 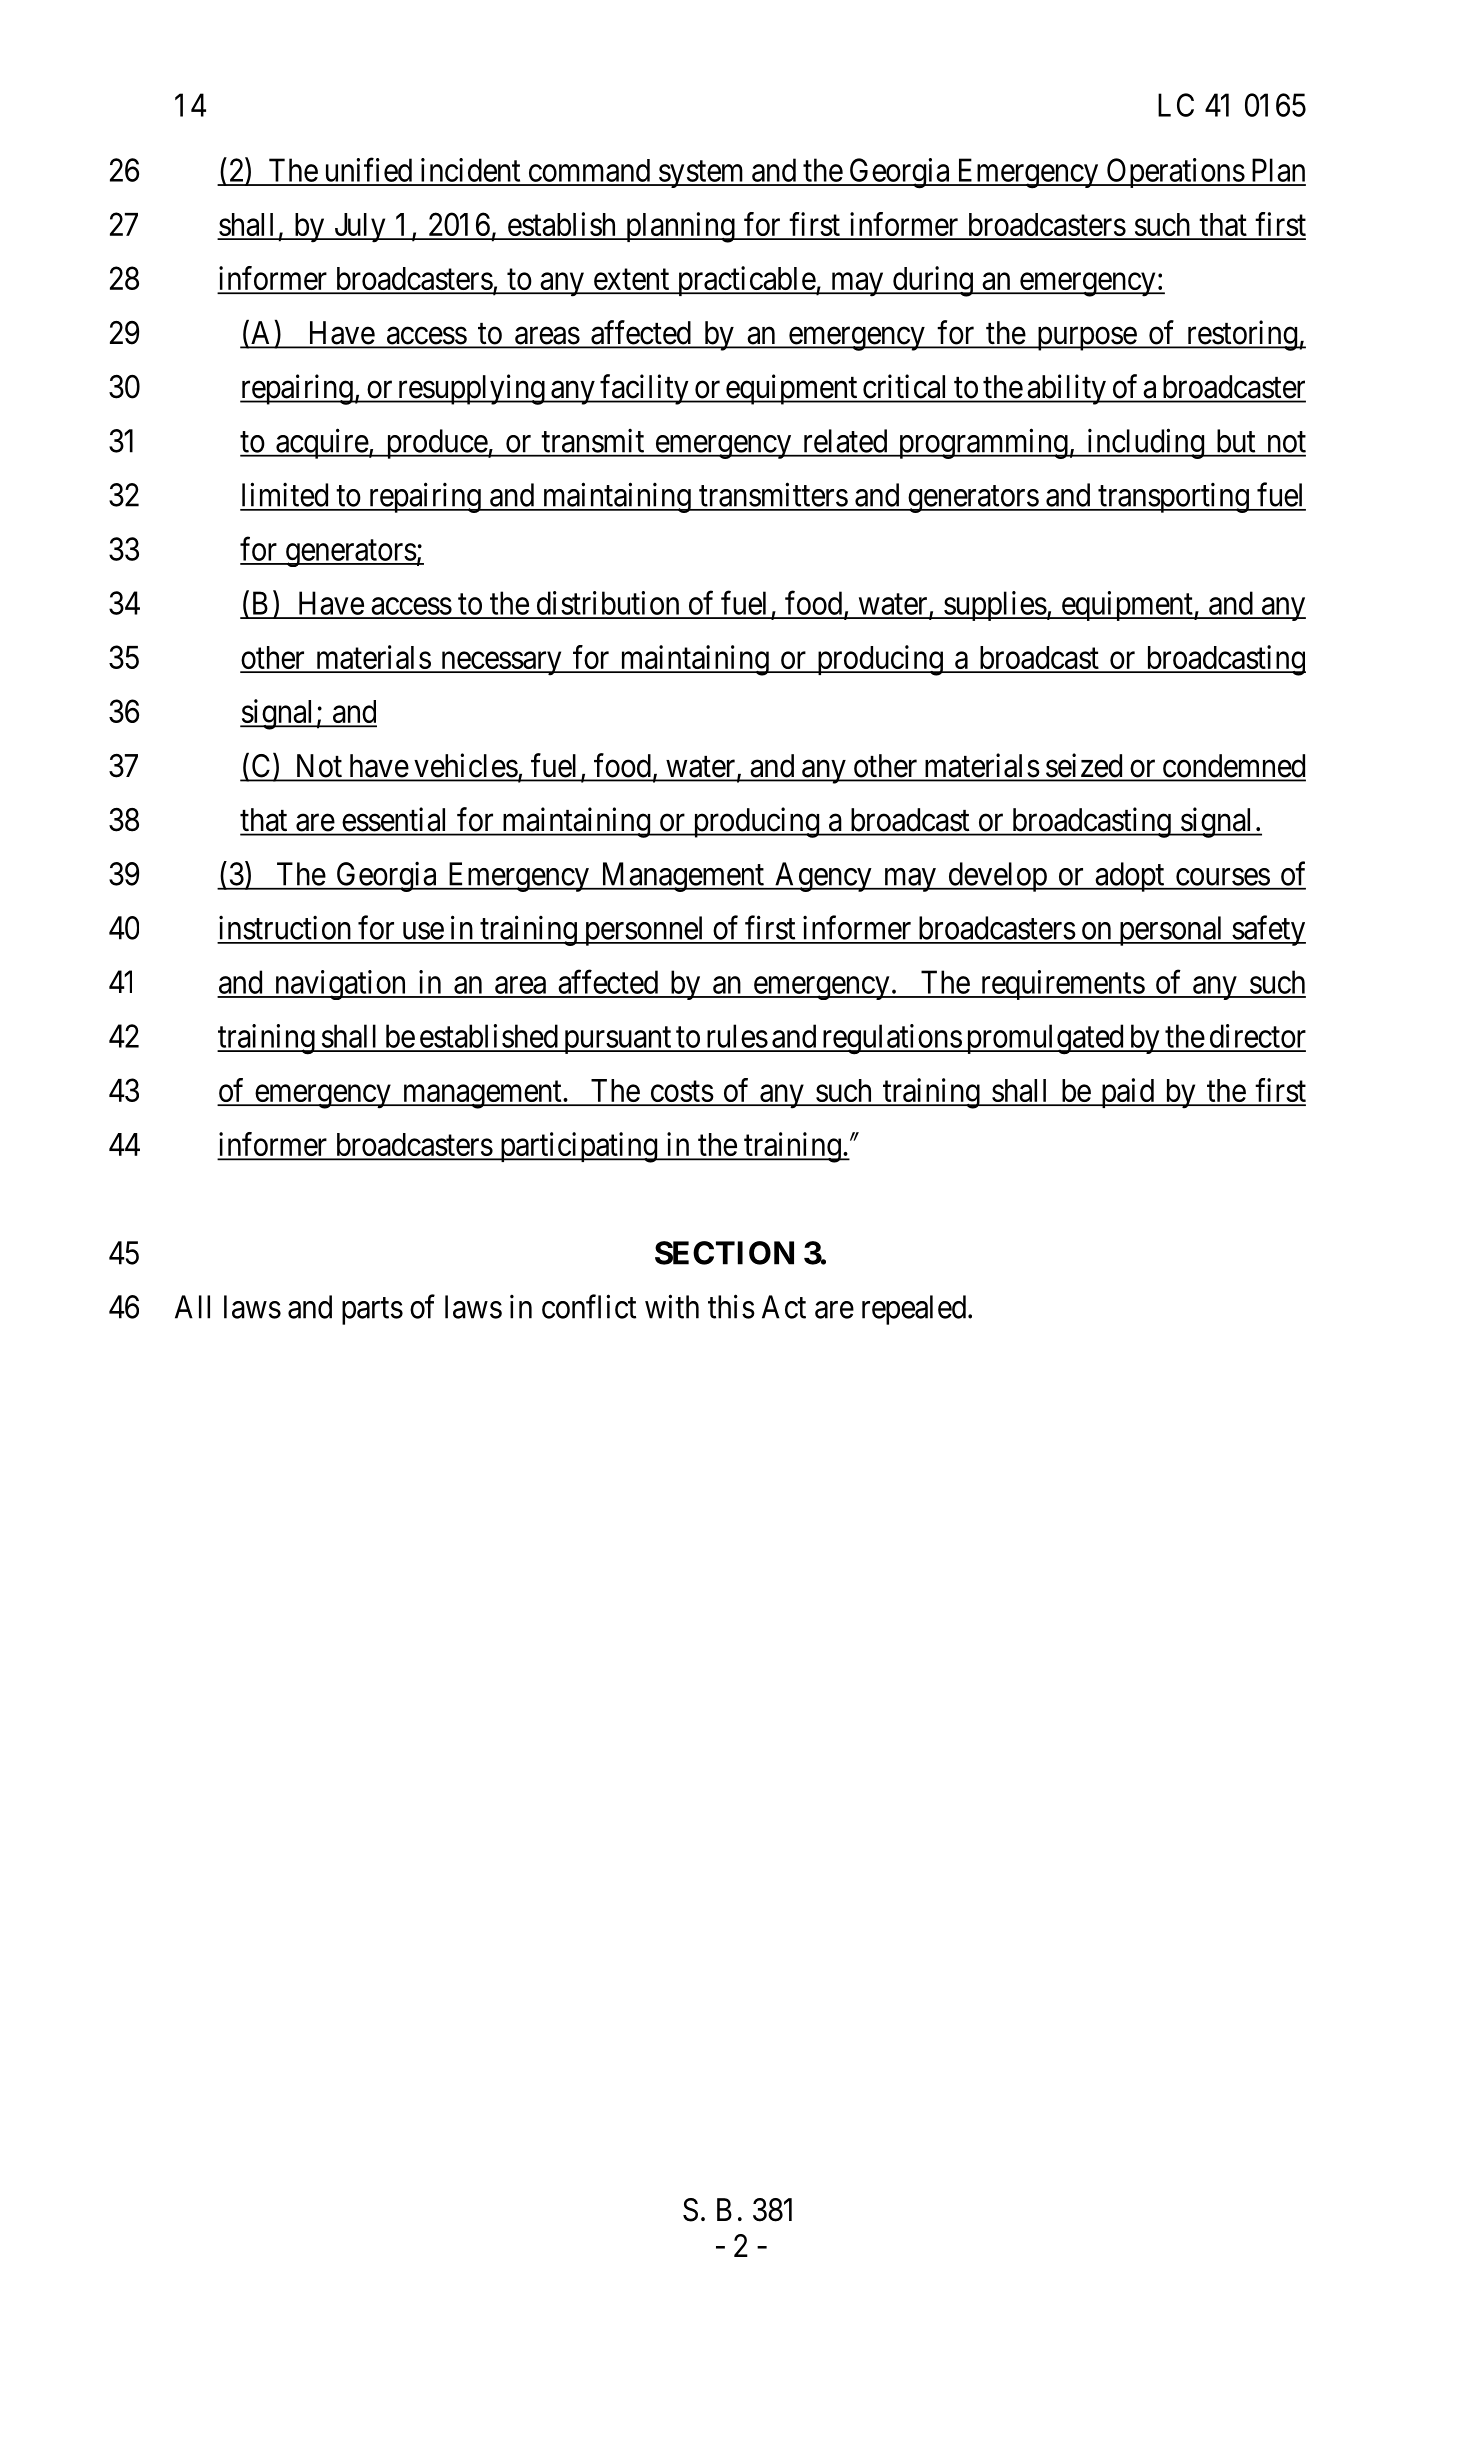 I want to click on repealed, so click(x=915, y=1310).
